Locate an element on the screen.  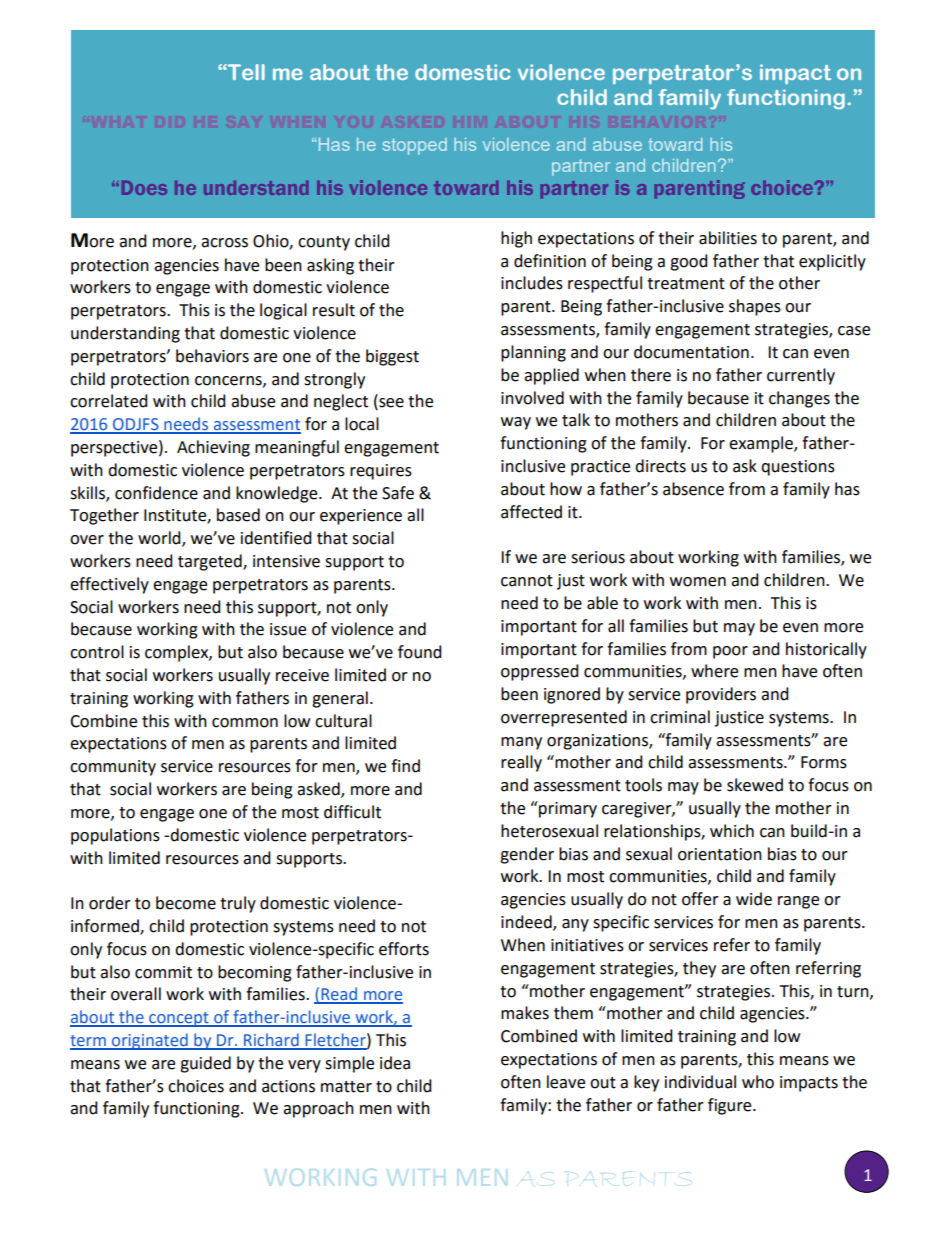
community is located at coordinates (113, 768).
